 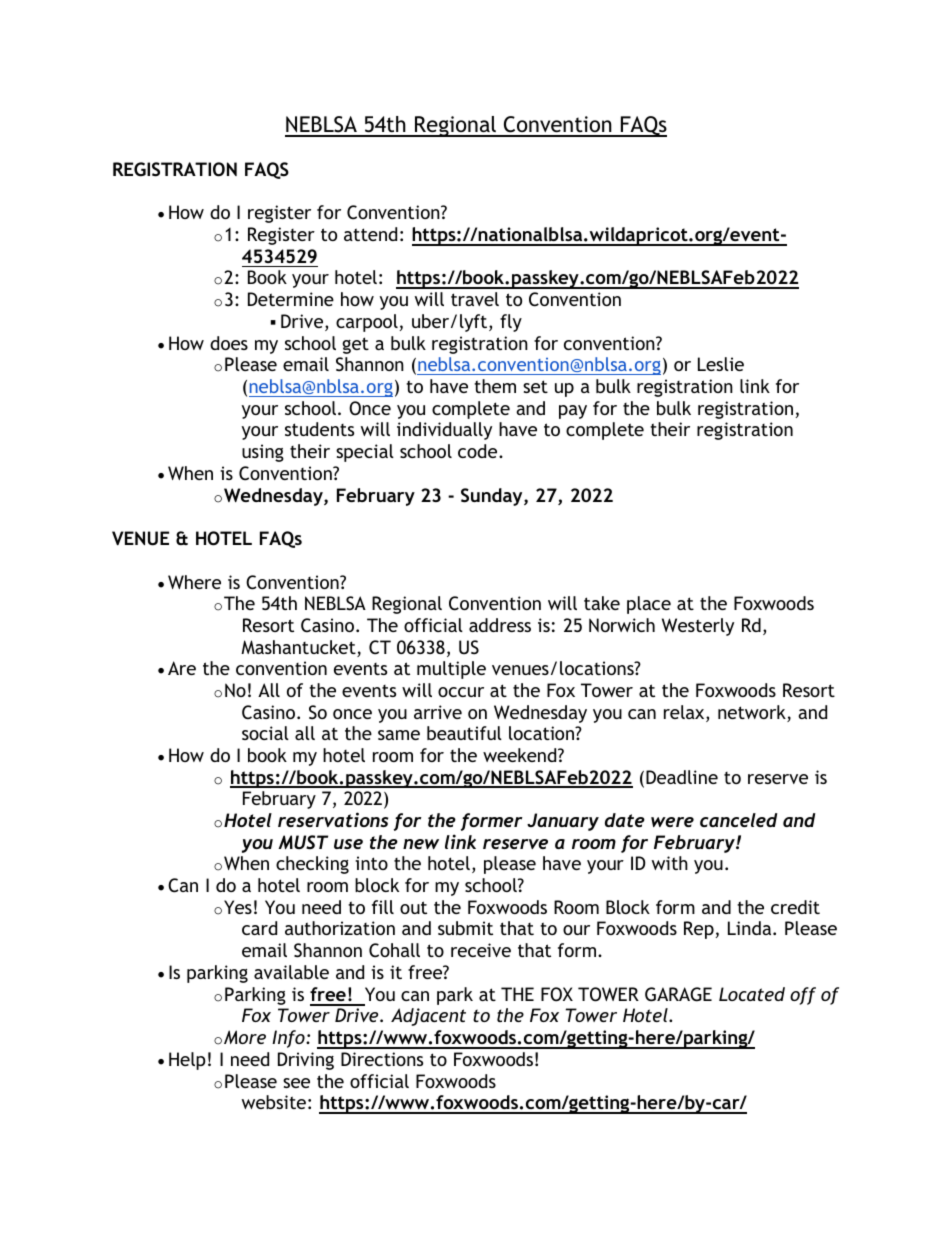 I want to click on website, so click(x=274, y=1102).
